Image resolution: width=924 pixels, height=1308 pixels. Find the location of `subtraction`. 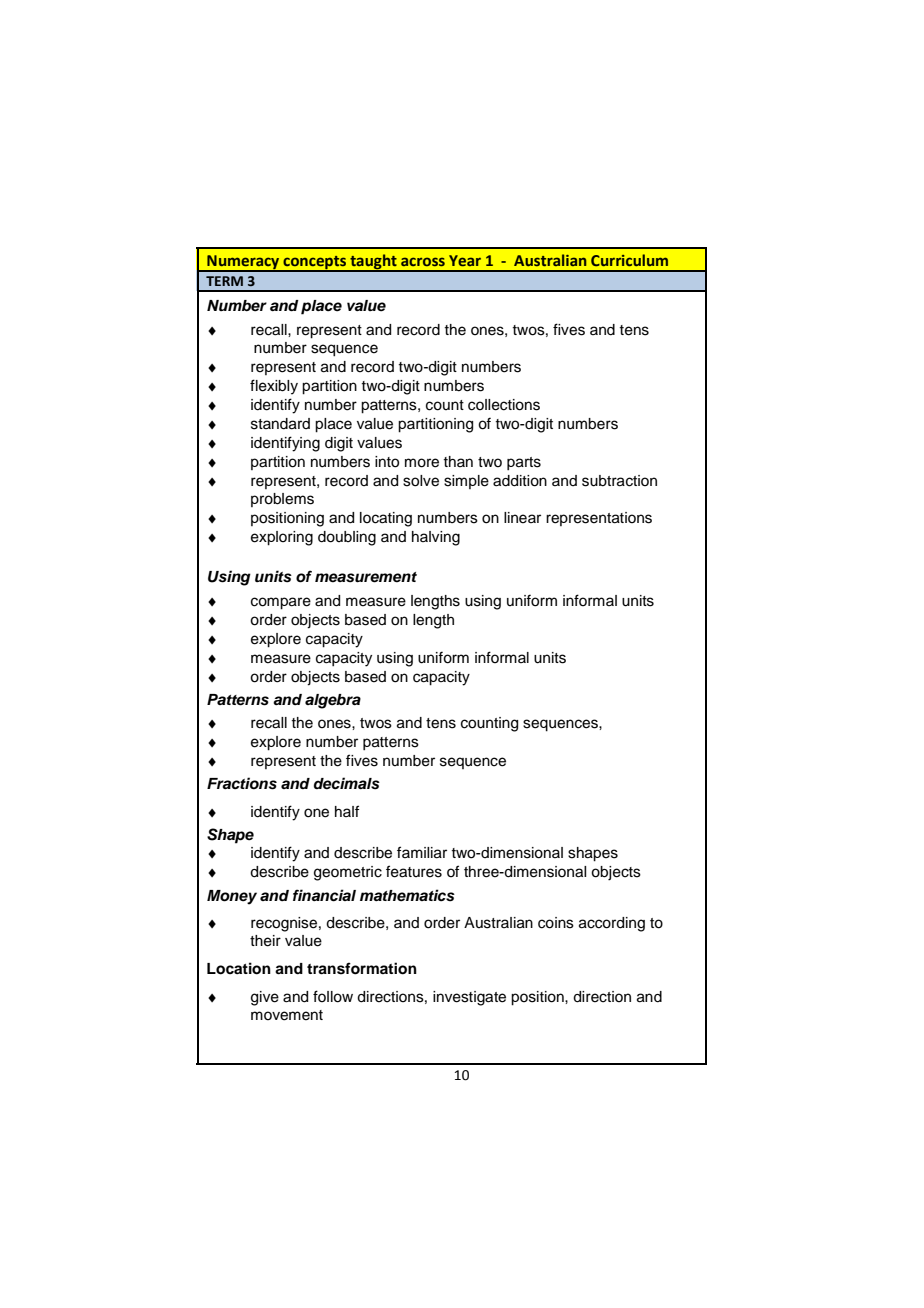

subtraction is located at coordinates (619, 481).
